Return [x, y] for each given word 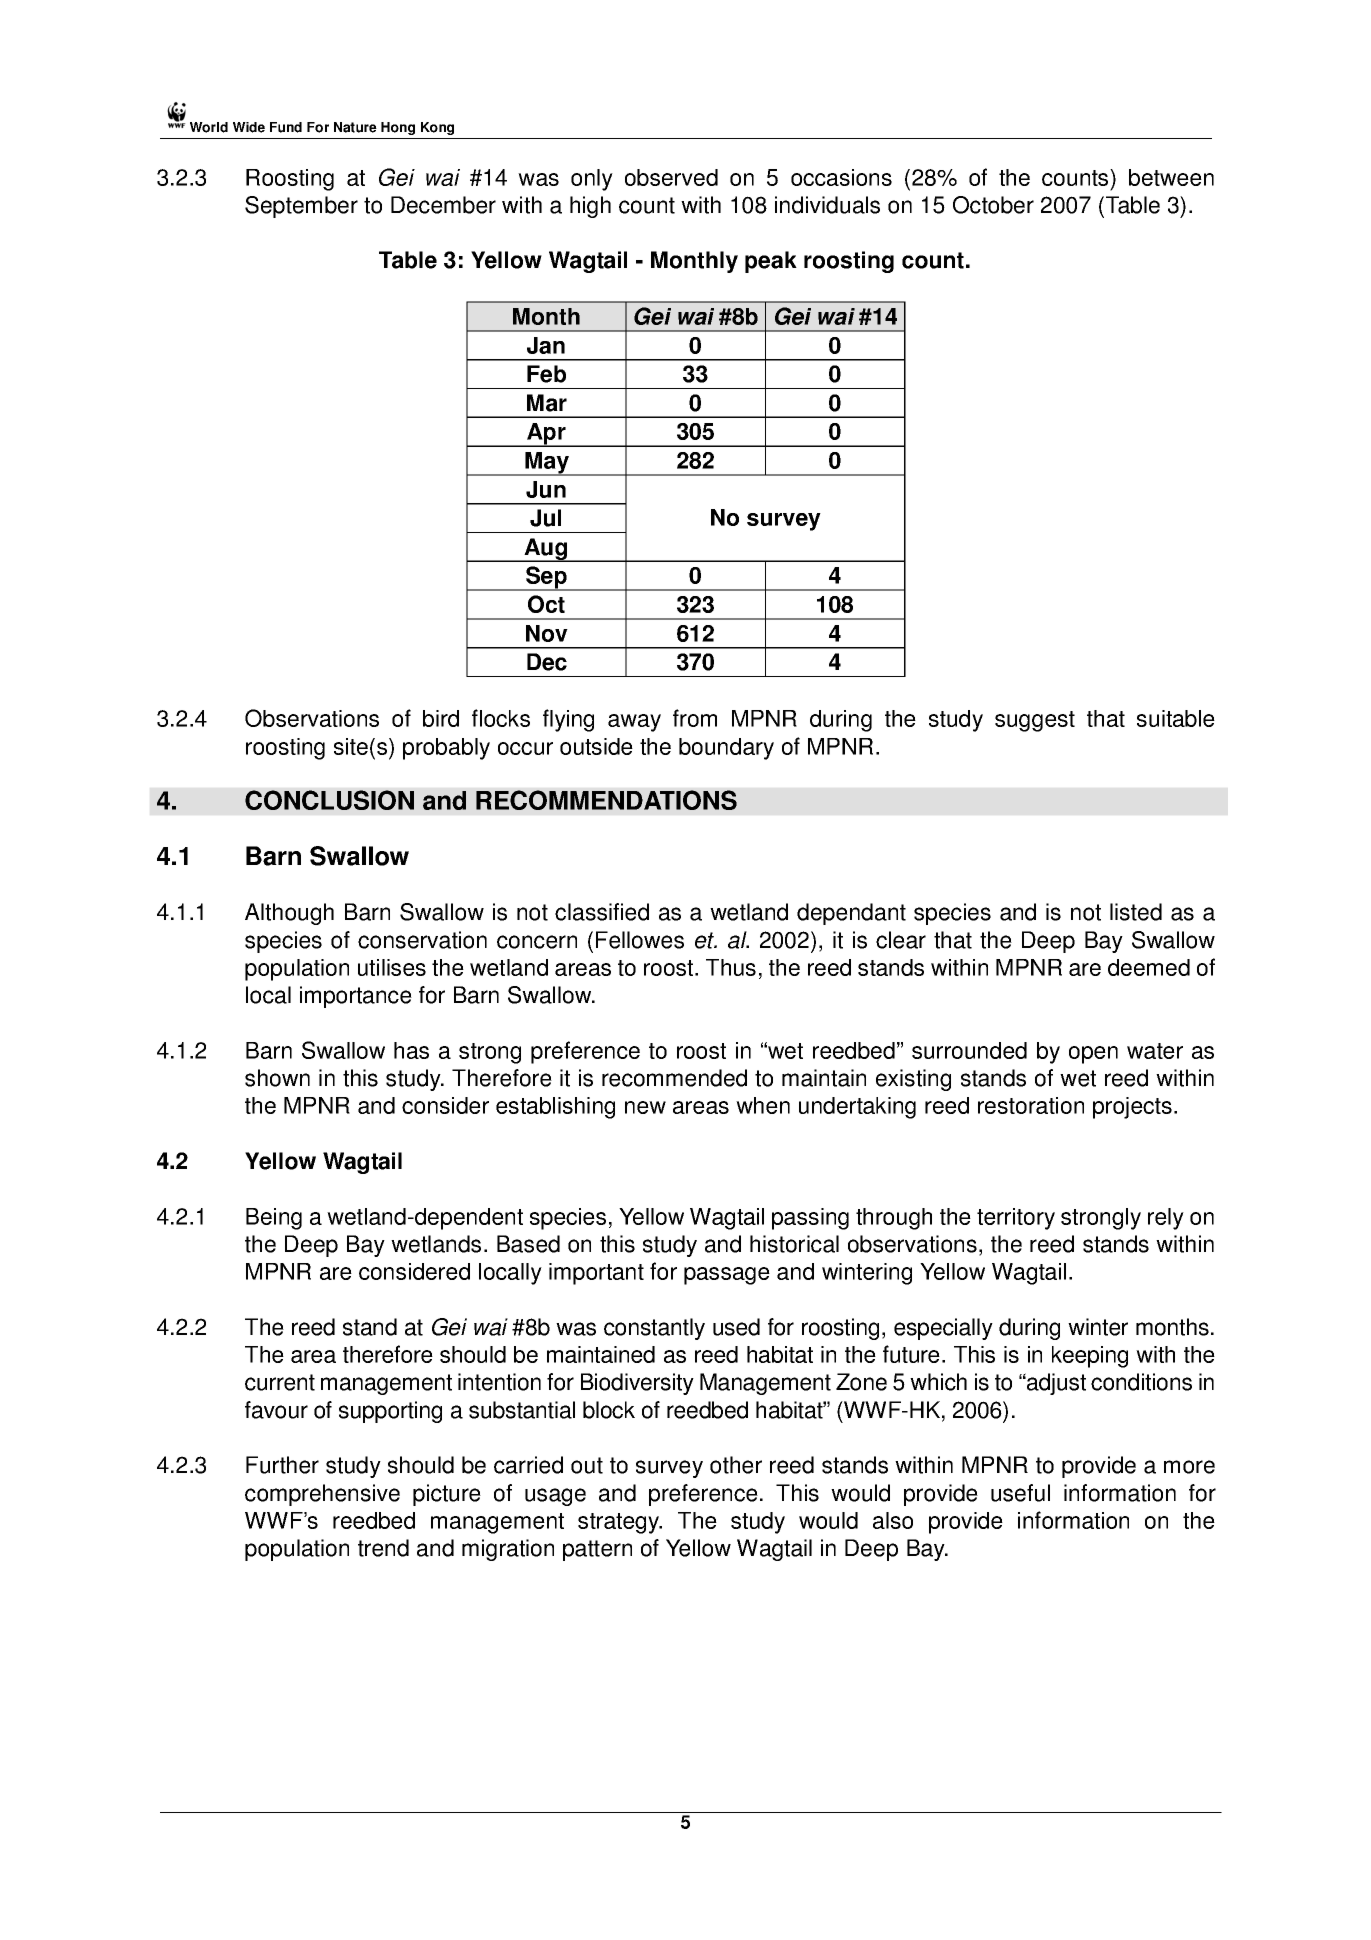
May [547, 464]
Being [274, 1219]
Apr [546, 435]
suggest [1035, 721]
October [993, 205]
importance [356, 997]
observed [671, 177]
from [695, 718]
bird [441, 718]
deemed [1149, 967]
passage [727, 1276]
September [301, 207]
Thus [731, 967]
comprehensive [322, 1495]
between [1171, 177]
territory [1016, 1219]
